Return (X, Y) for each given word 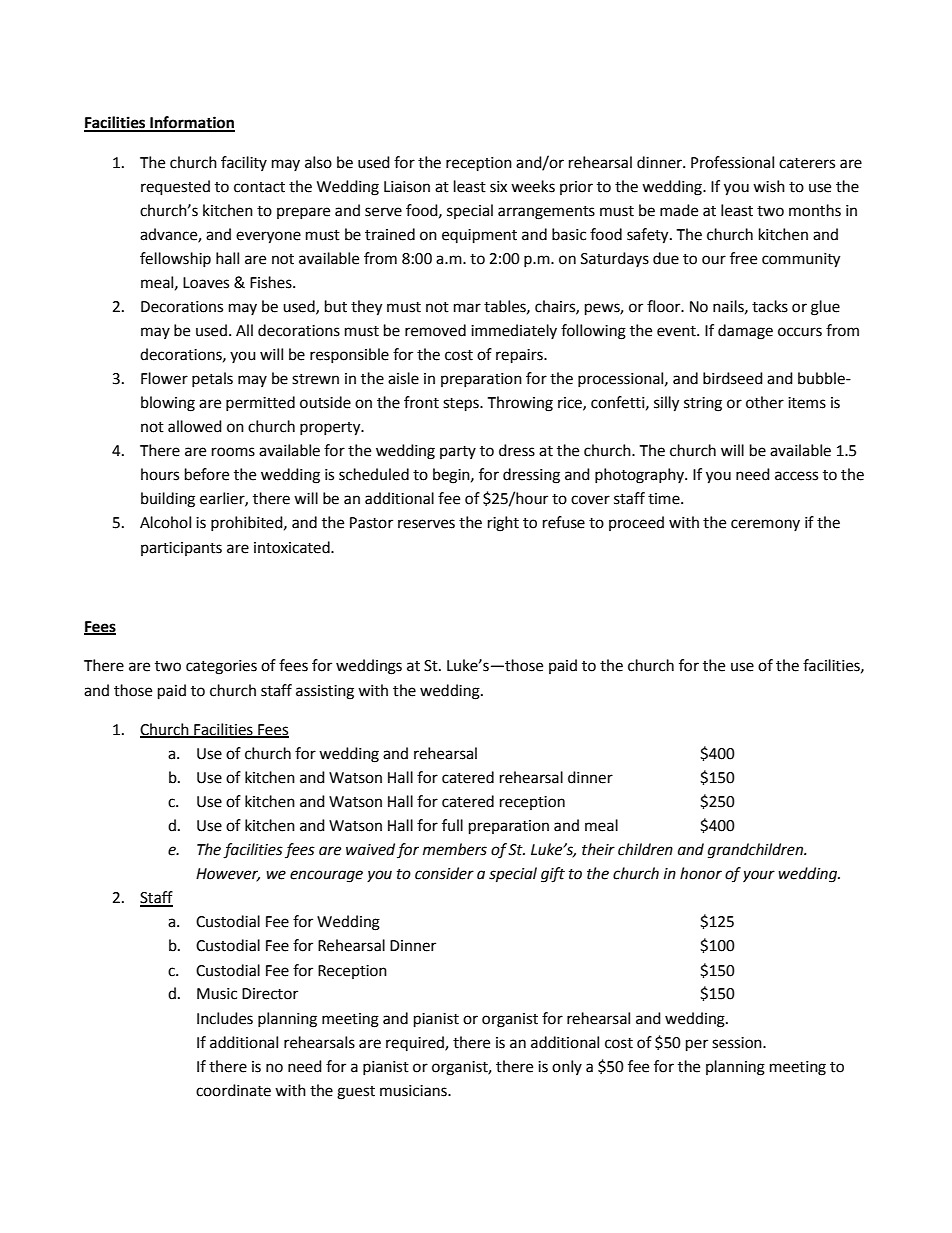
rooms (233, 452)
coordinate (233, 1090)
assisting (325, 692)
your (759, 876)
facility (244, 163)
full (452, 825)
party (458, 452)
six (498, 187)
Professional (732, 162)
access (796, 476)
